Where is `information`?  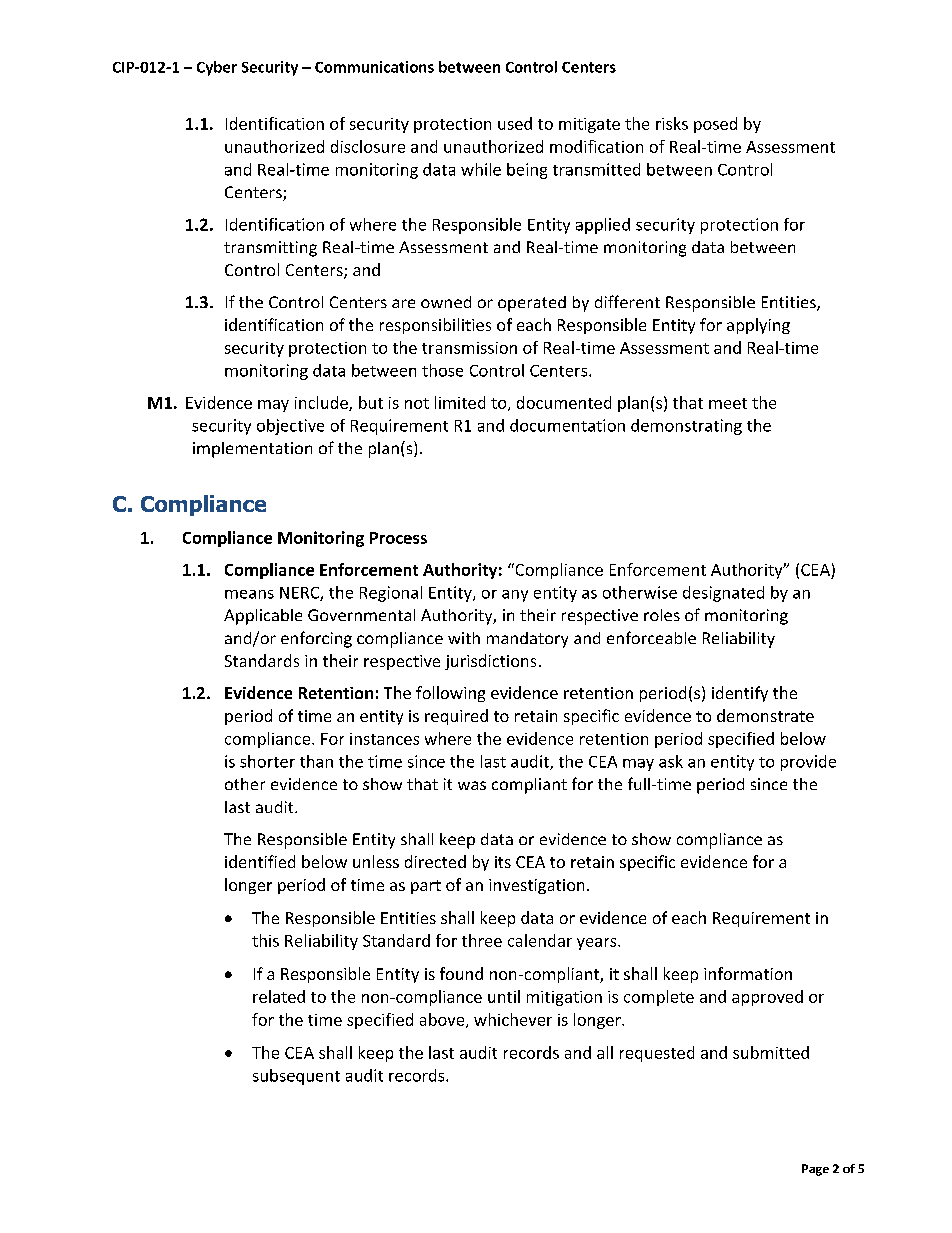
information is located at coordinates (748, 973).
